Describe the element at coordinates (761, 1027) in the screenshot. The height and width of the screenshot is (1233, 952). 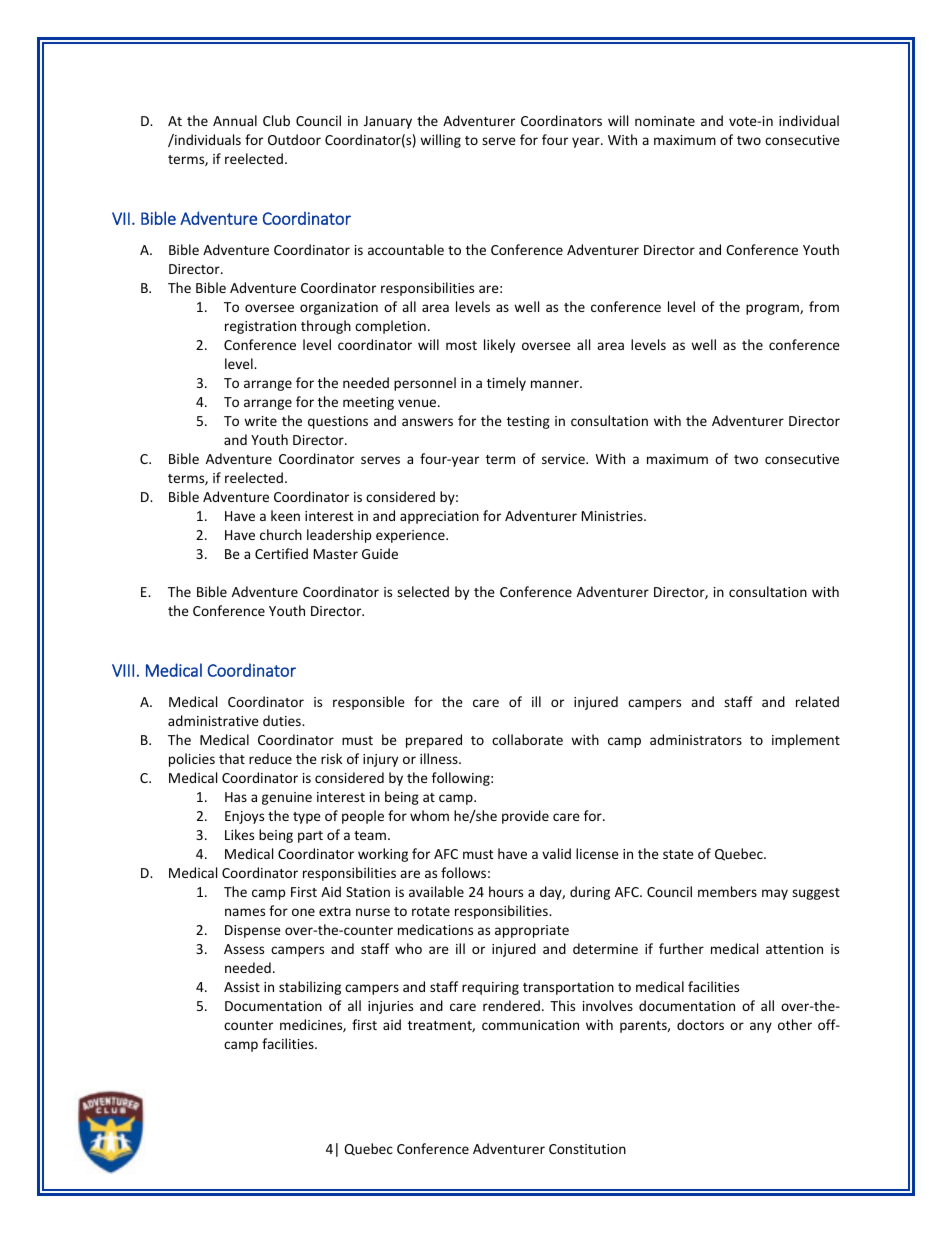
I see `any` at that location.
